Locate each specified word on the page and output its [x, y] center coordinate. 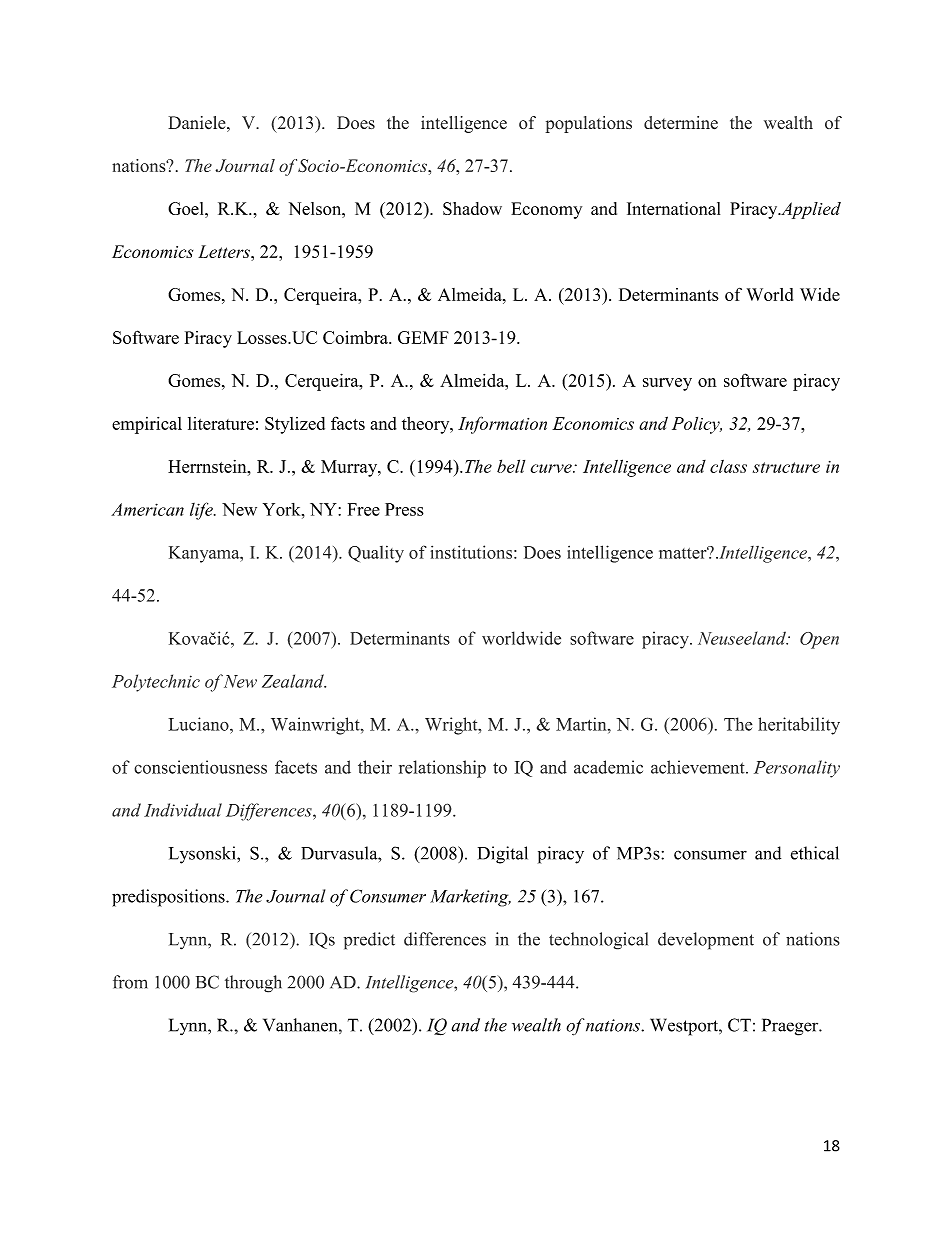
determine [681, 123]
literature [221, 423]
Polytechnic [156, 683]
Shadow [472, 208]
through [253, 984]
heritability [799, 726]
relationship [442, 769]
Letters [225, 251]
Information [502, 425]
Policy [697, 425]
